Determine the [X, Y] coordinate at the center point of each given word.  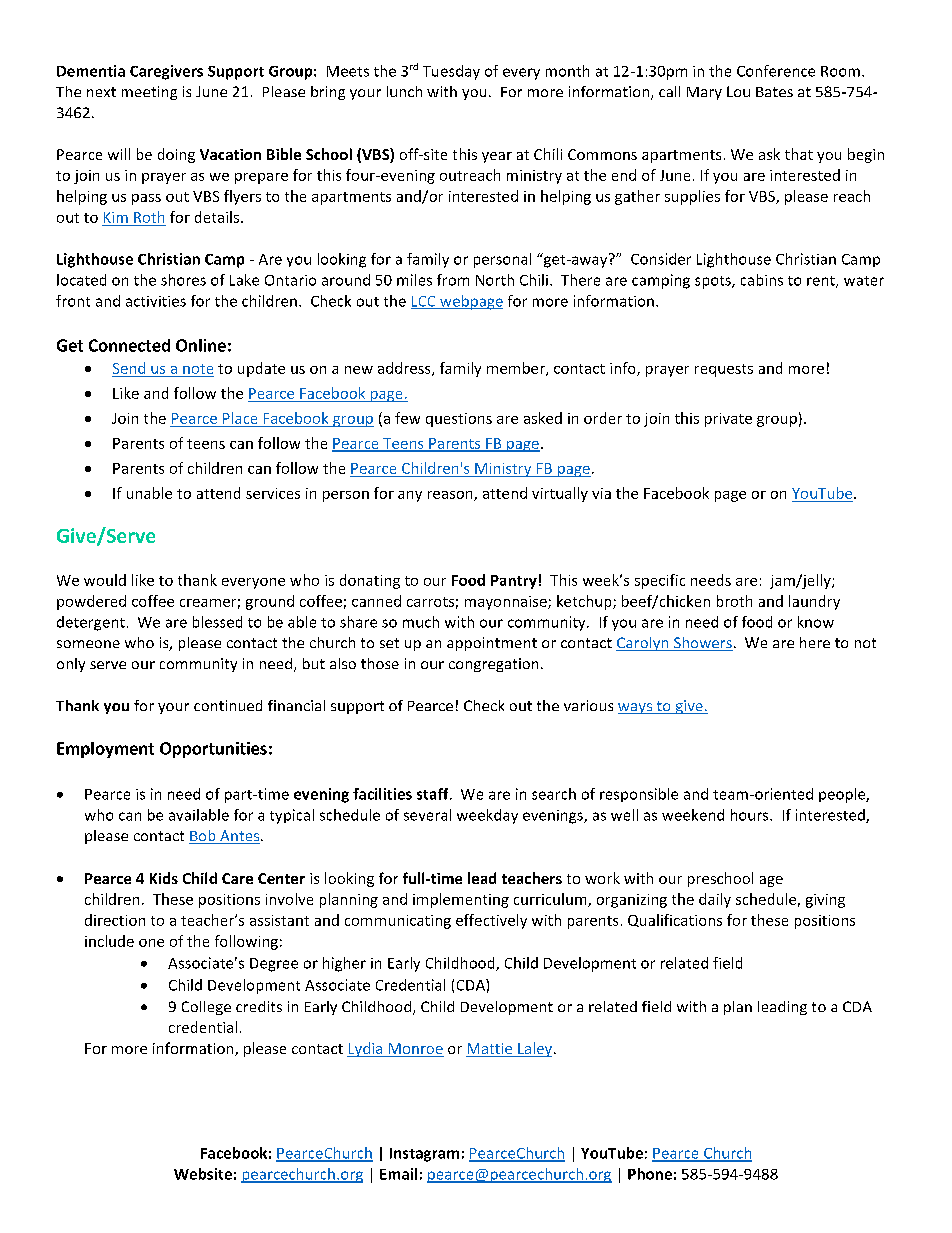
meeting [149, 93]
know [816, 622]
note [198, 369]
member [517, 369]
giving [825, 901]
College [206, 1008]
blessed [217, 622]
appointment [492, 644]
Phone [650, 1174]
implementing [461, 900]
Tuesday [451, 72]
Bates [774, 92]
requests [724, 370]
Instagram [424, 1155]
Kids [164, 878]
